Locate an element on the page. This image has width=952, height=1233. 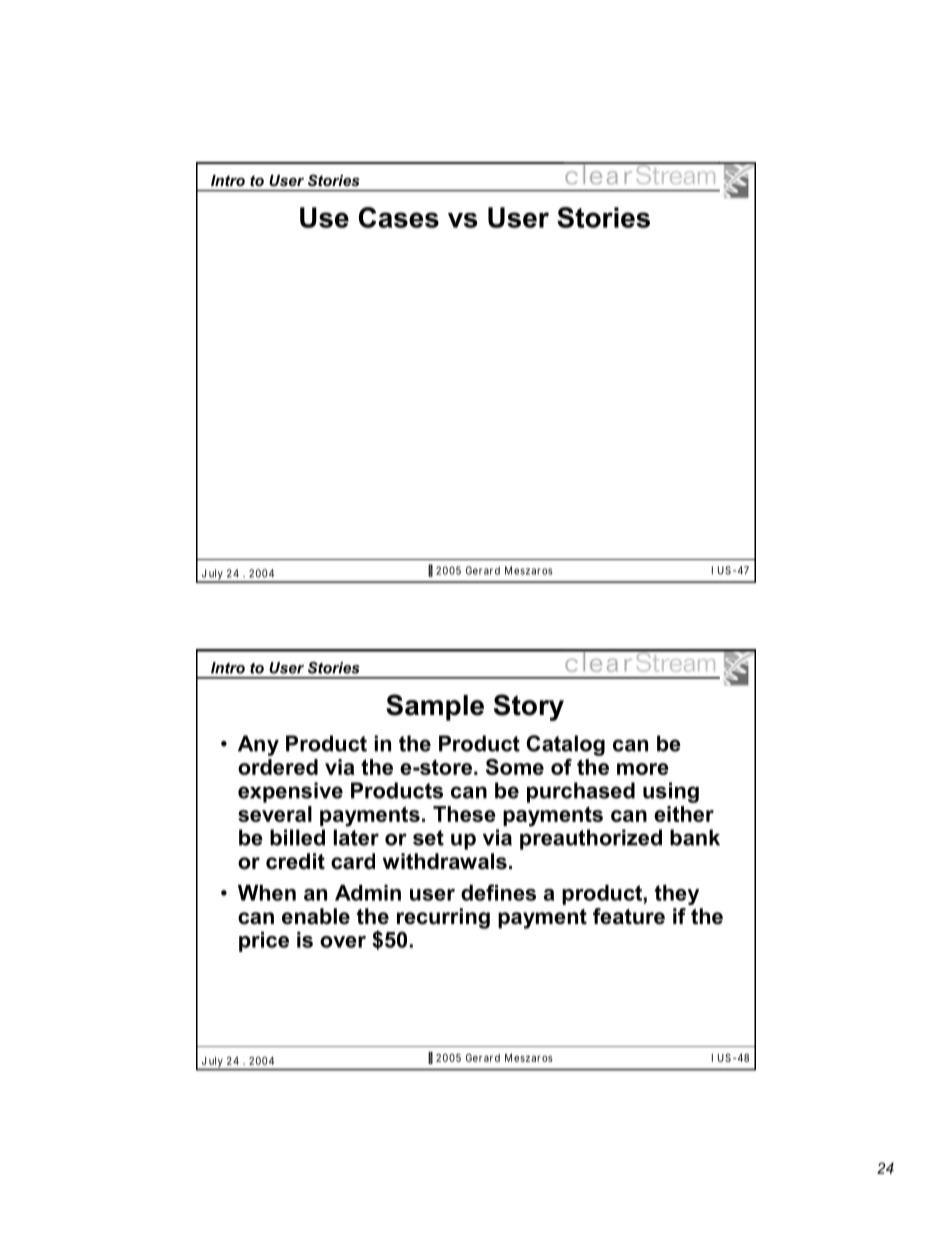
either is located at coordinates (684, 814).
